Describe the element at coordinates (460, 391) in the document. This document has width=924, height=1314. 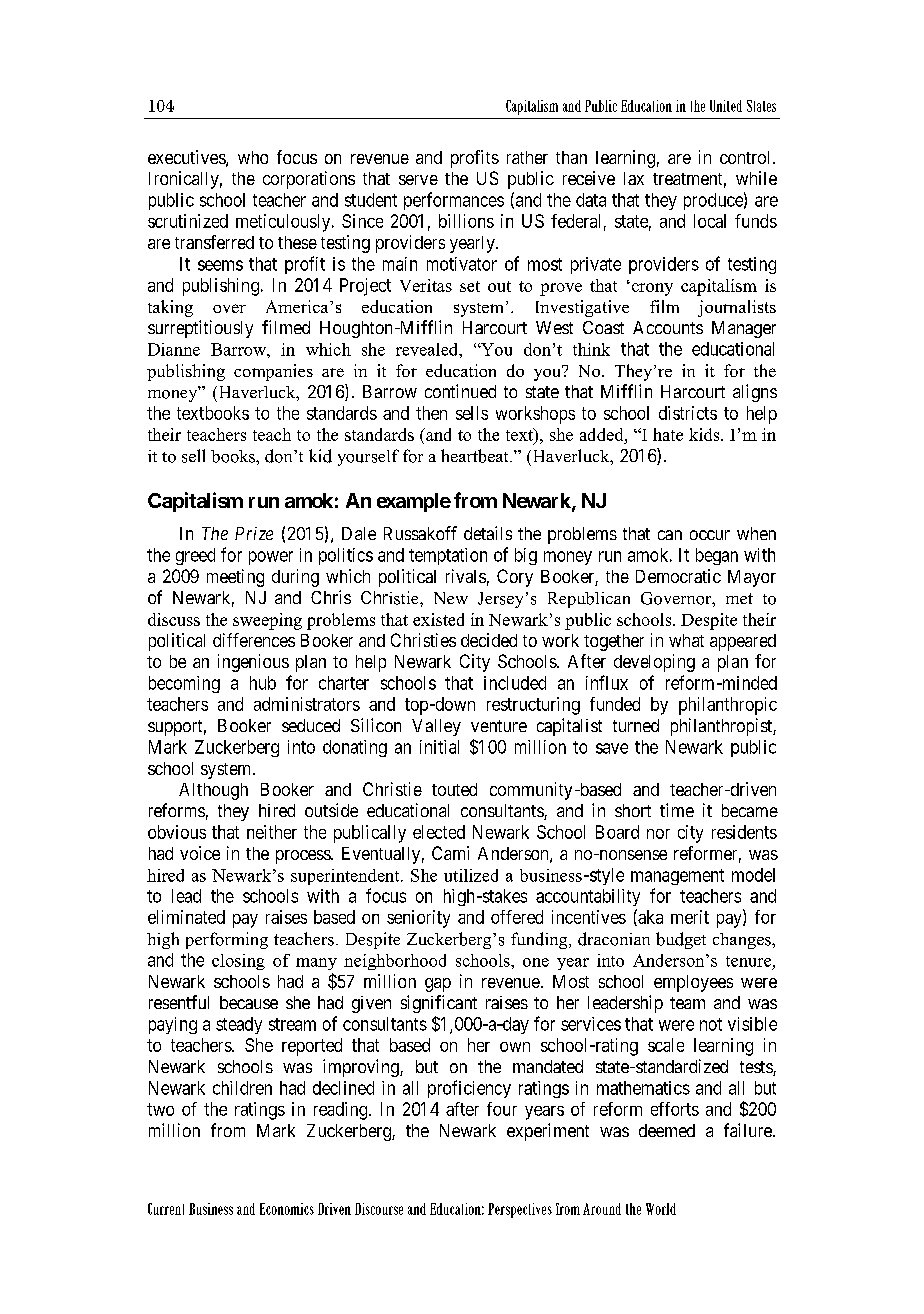
I see `continued` at that location.
